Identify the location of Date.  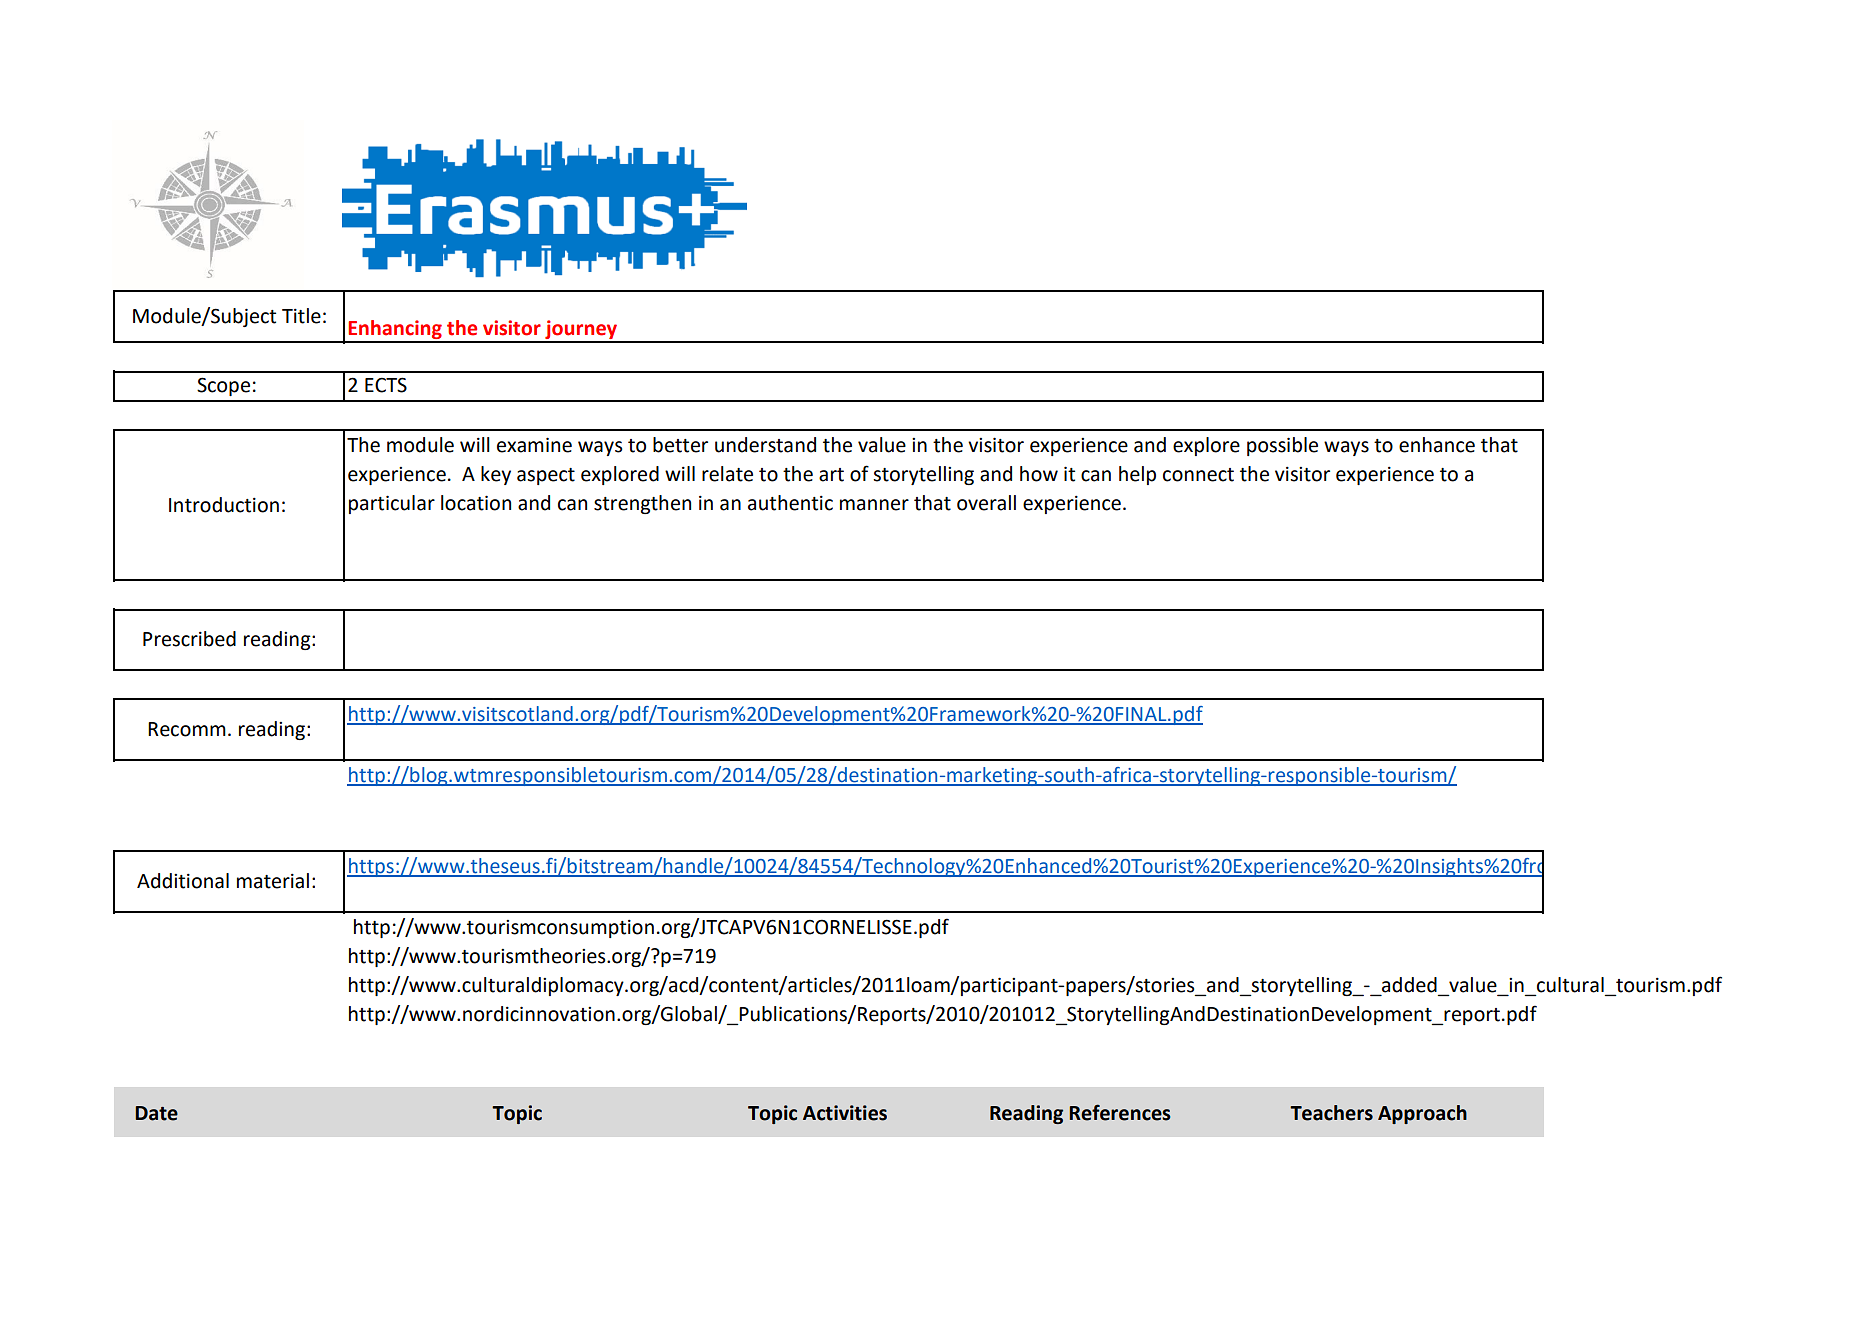
(156, 1113).
